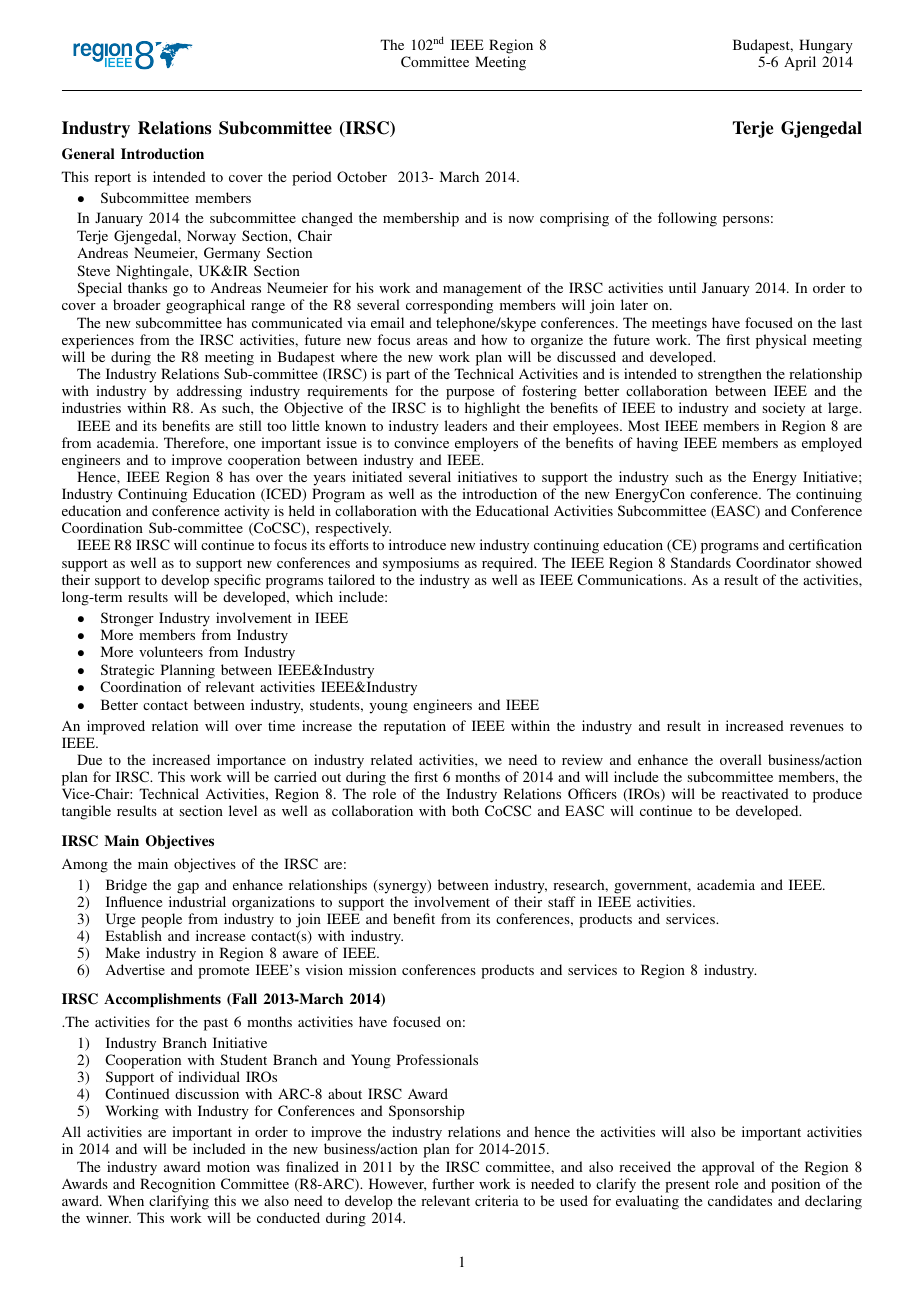  Describe the element at coordinates (562, 901) in the page. I see `staff` at that location.
